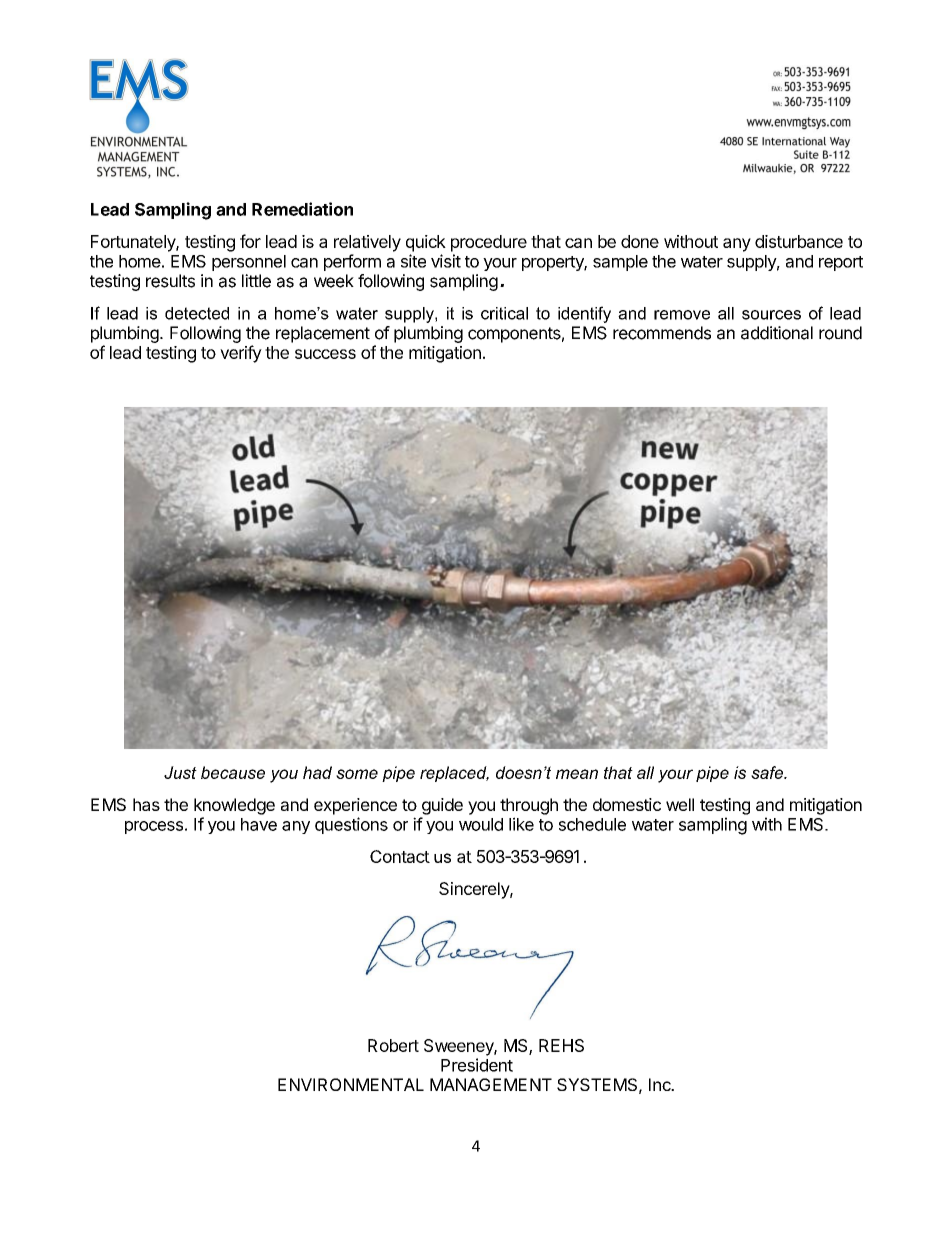 This document has height=1233, width=952. I want to click on President, so click(477, 1065).
